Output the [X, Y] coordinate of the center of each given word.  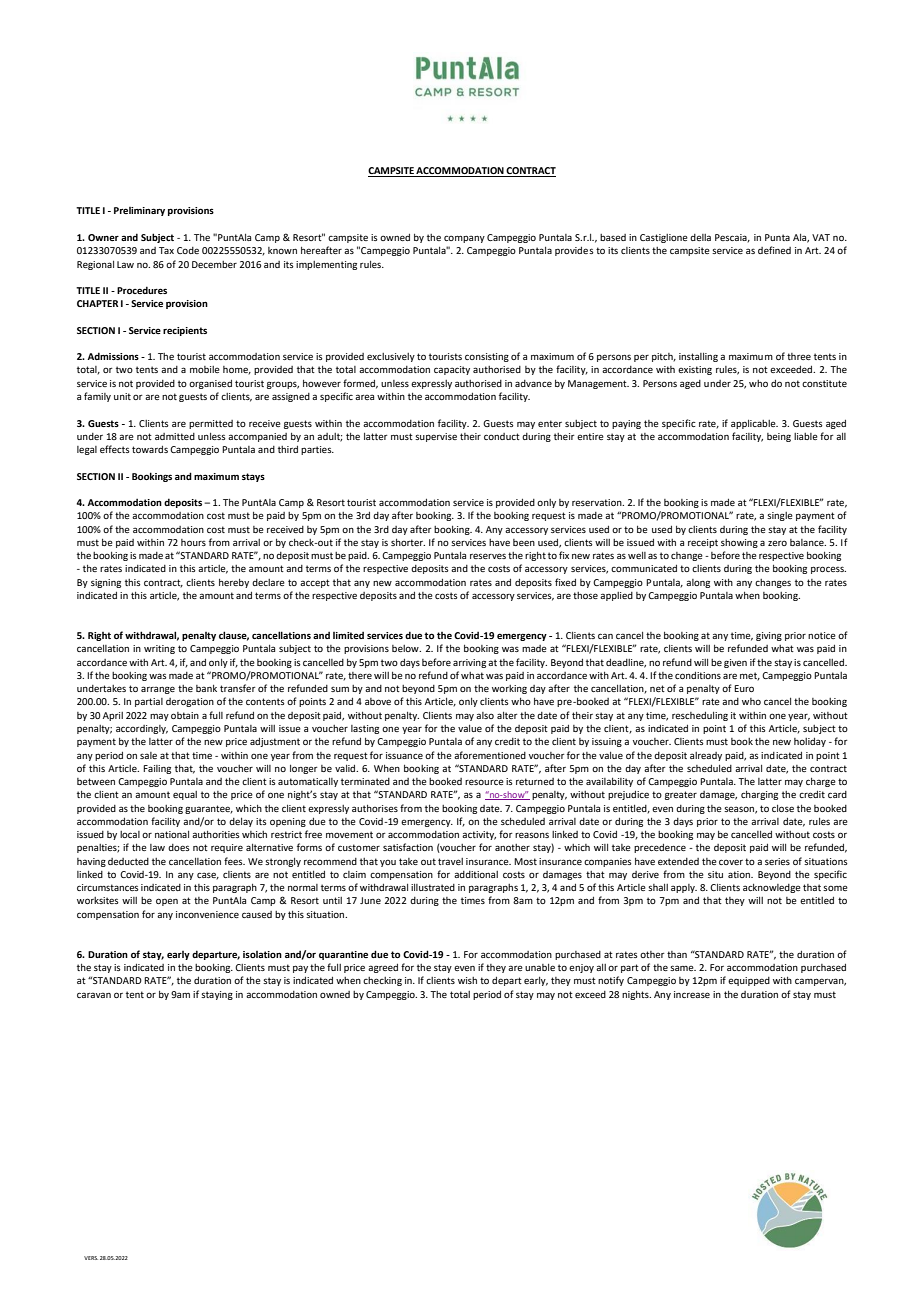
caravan [94, 995]
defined [774, 250]
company [464, 239]
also [485, 715]
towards [150, 449]
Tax [166, 250]
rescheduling [700, 716]
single [780, 516]
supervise [436, 437]
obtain [185, 715]
